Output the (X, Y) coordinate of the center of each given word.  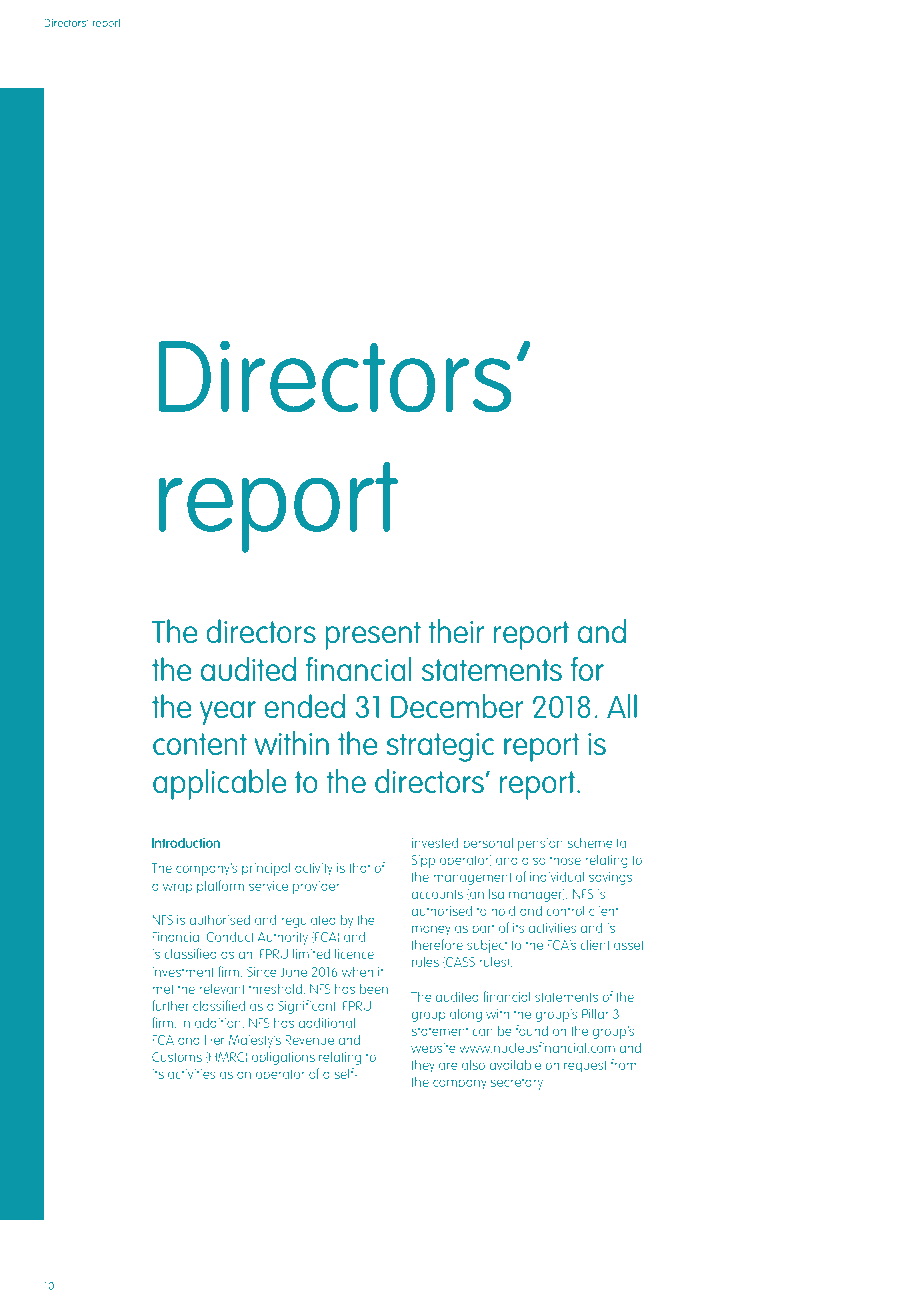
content (200, 744)
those (565, 859)
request (585, 1066)
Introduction (186, 842)
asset (629, 945)
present (373, 635)
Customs (177, 1057)
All (622, 706)
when (357, 971)
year (228, 713)
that (359, 867)
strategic (440, 747)
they (423, 1066)
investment (183, 972)
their (456, 631)
